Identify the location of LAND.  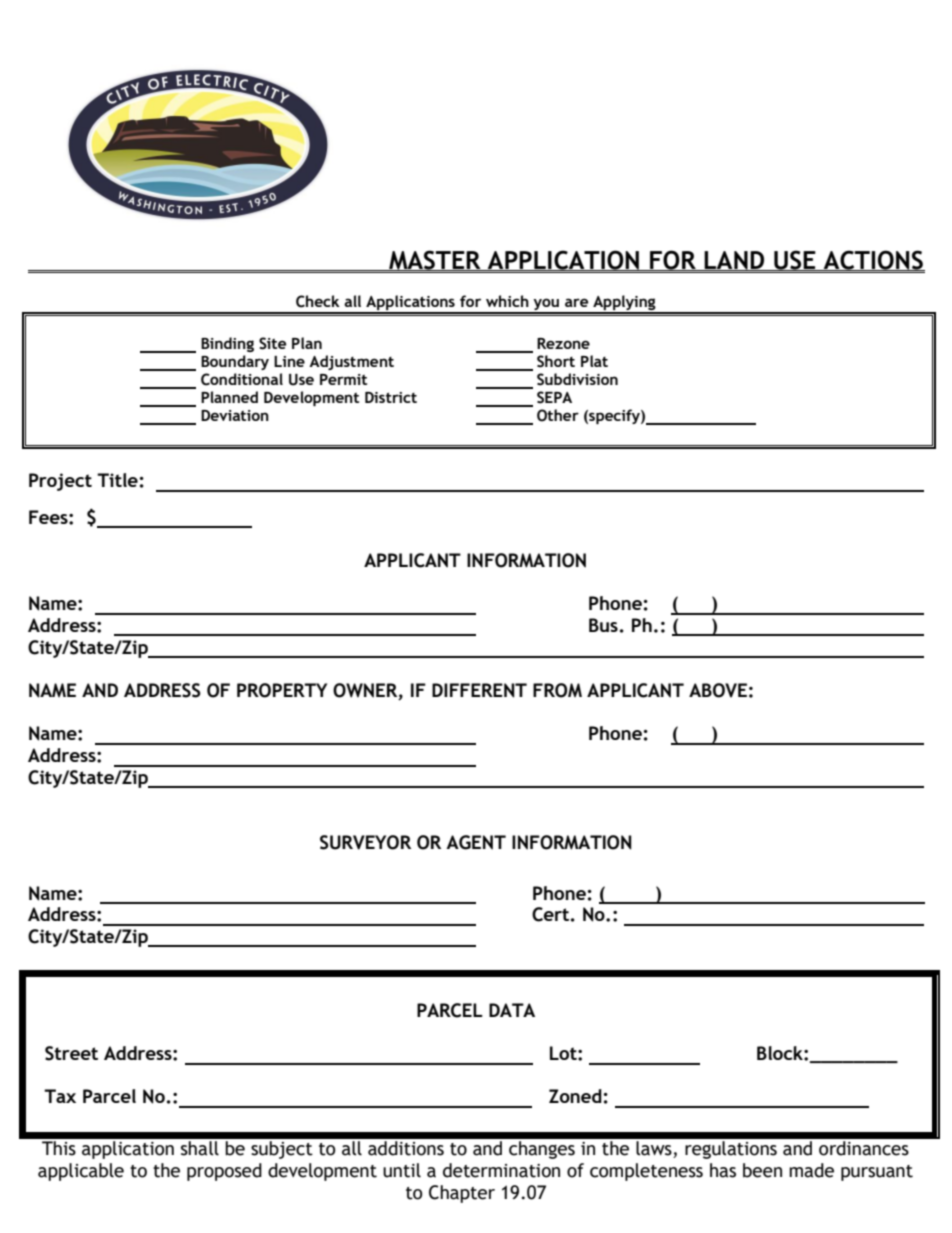
(734, 261).
